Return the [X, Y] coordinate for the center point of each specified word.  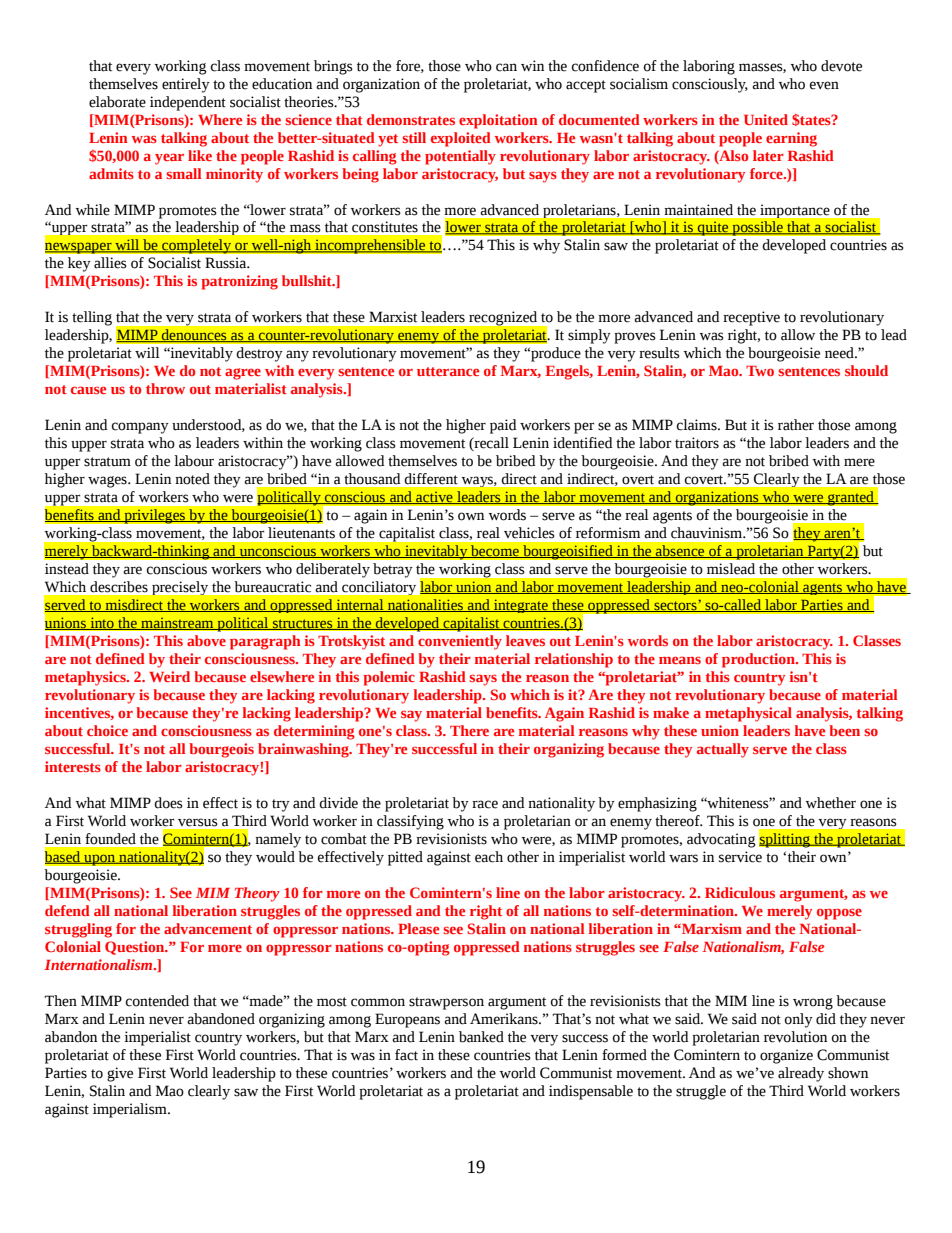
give [120, 1074]
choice [107, 730]
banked [481, 1037]
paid [503, 426]
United [766, 119]
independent [188, 103]
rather [796, 425]
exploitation [498, 121]
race [485, 804]
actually [723, 750]
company [140, 428]
